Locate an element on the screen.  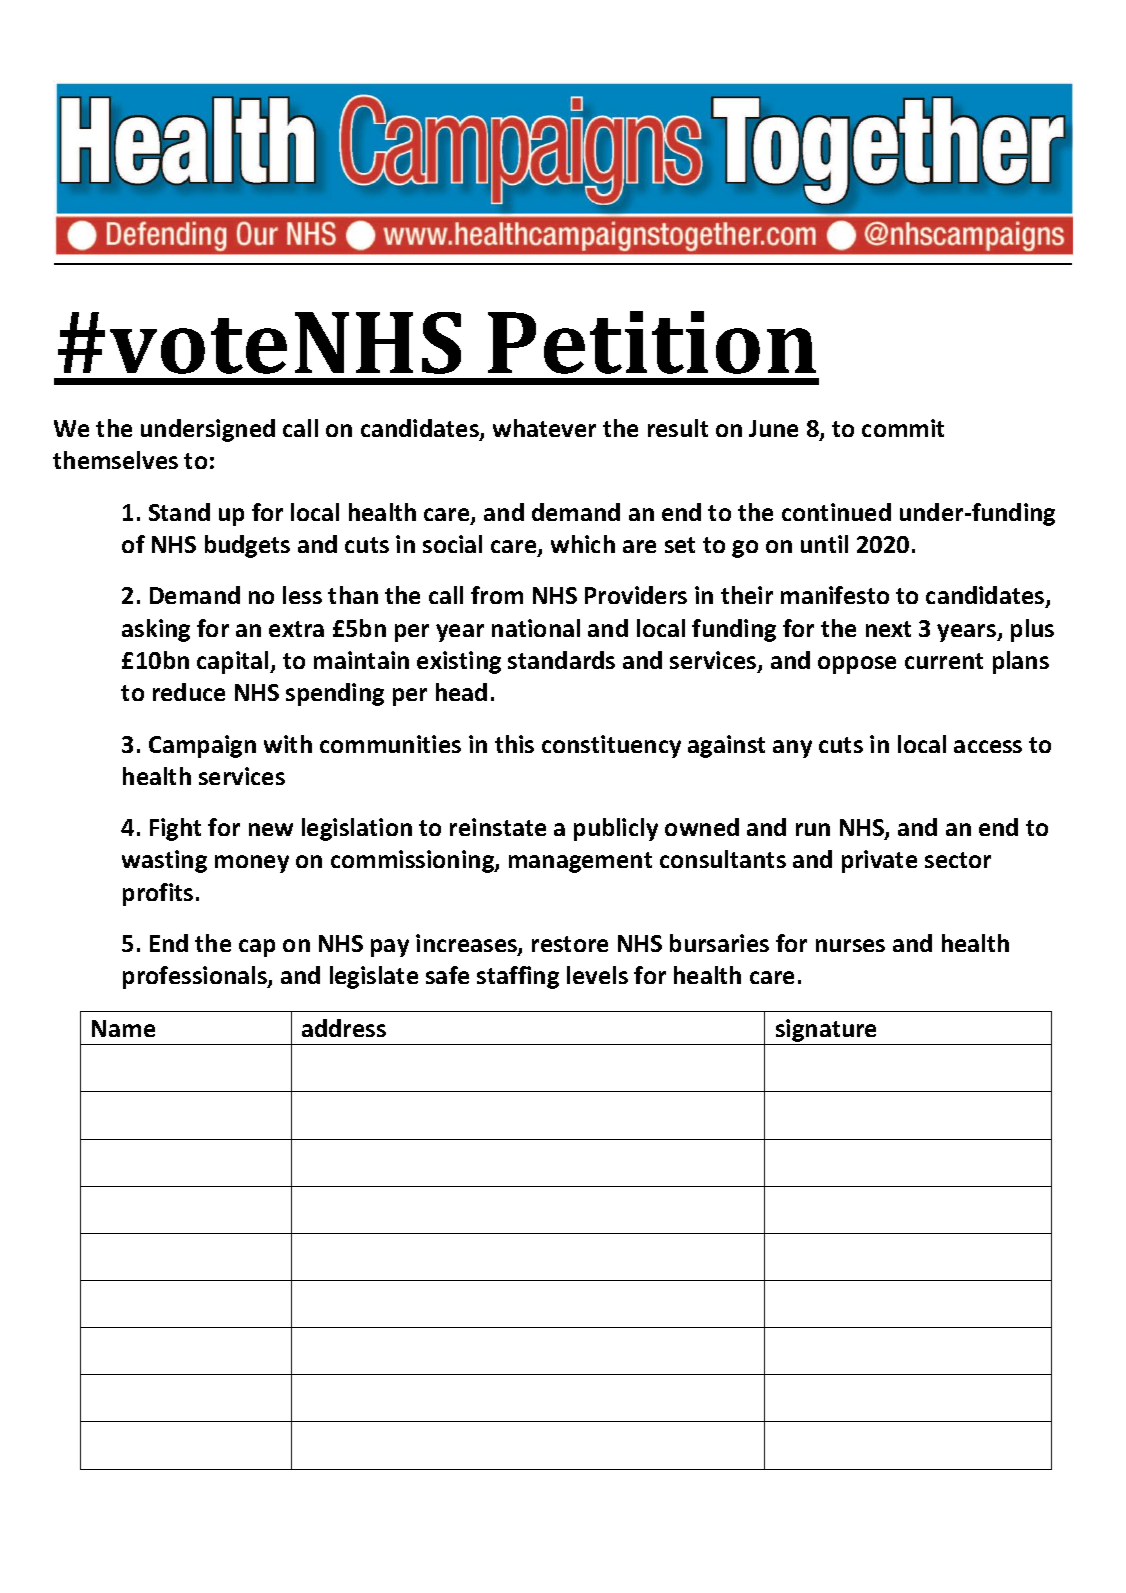
head is located at coordinates (461, 692).
